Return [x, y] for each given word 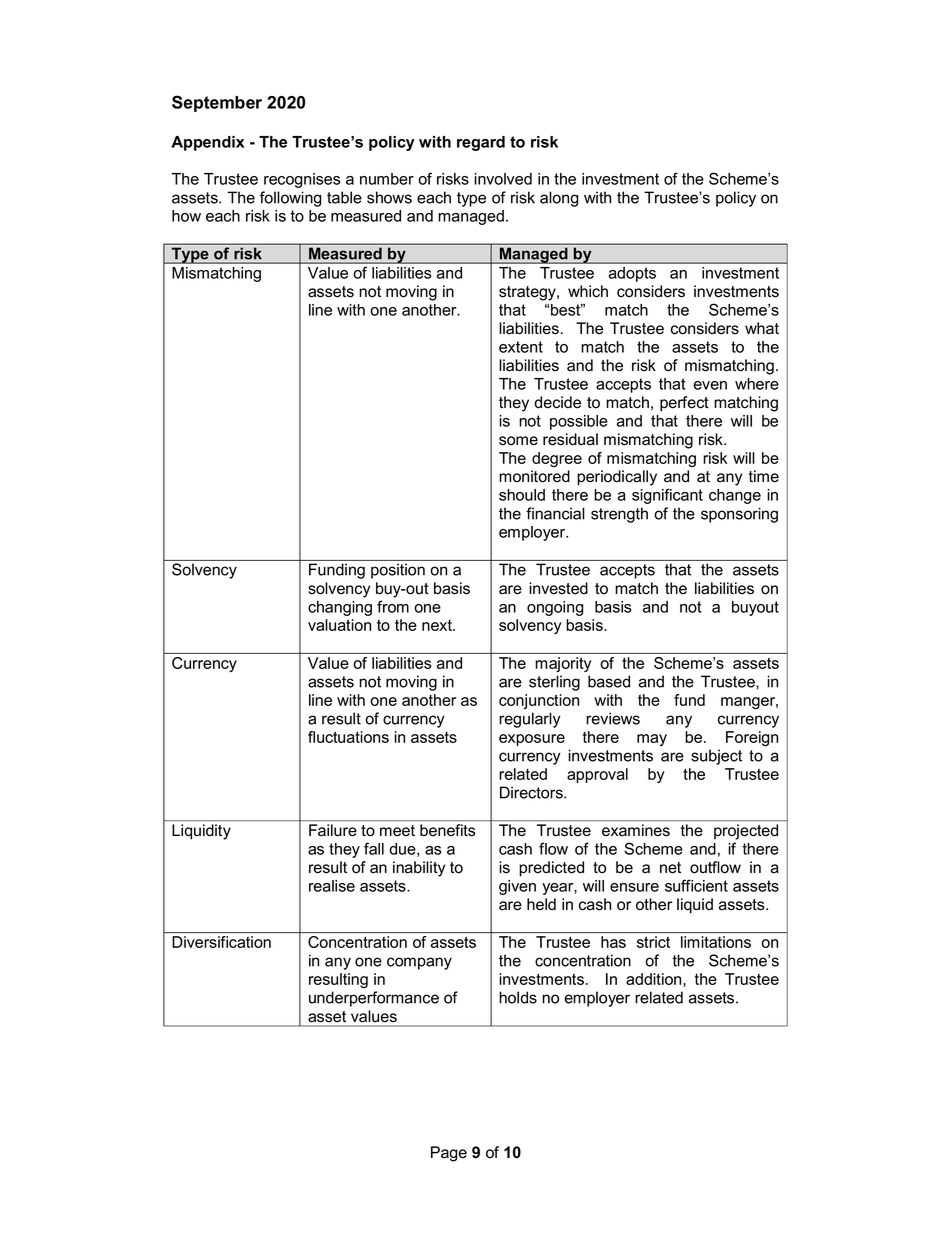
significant [667, 496]
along [559, 199]
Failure [333, 830]
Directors [532, 792]
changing [340, 608]
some [518, 441]
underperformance [374, 999]
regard [481, 143]
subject [716, 757]
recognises [302, 180]
